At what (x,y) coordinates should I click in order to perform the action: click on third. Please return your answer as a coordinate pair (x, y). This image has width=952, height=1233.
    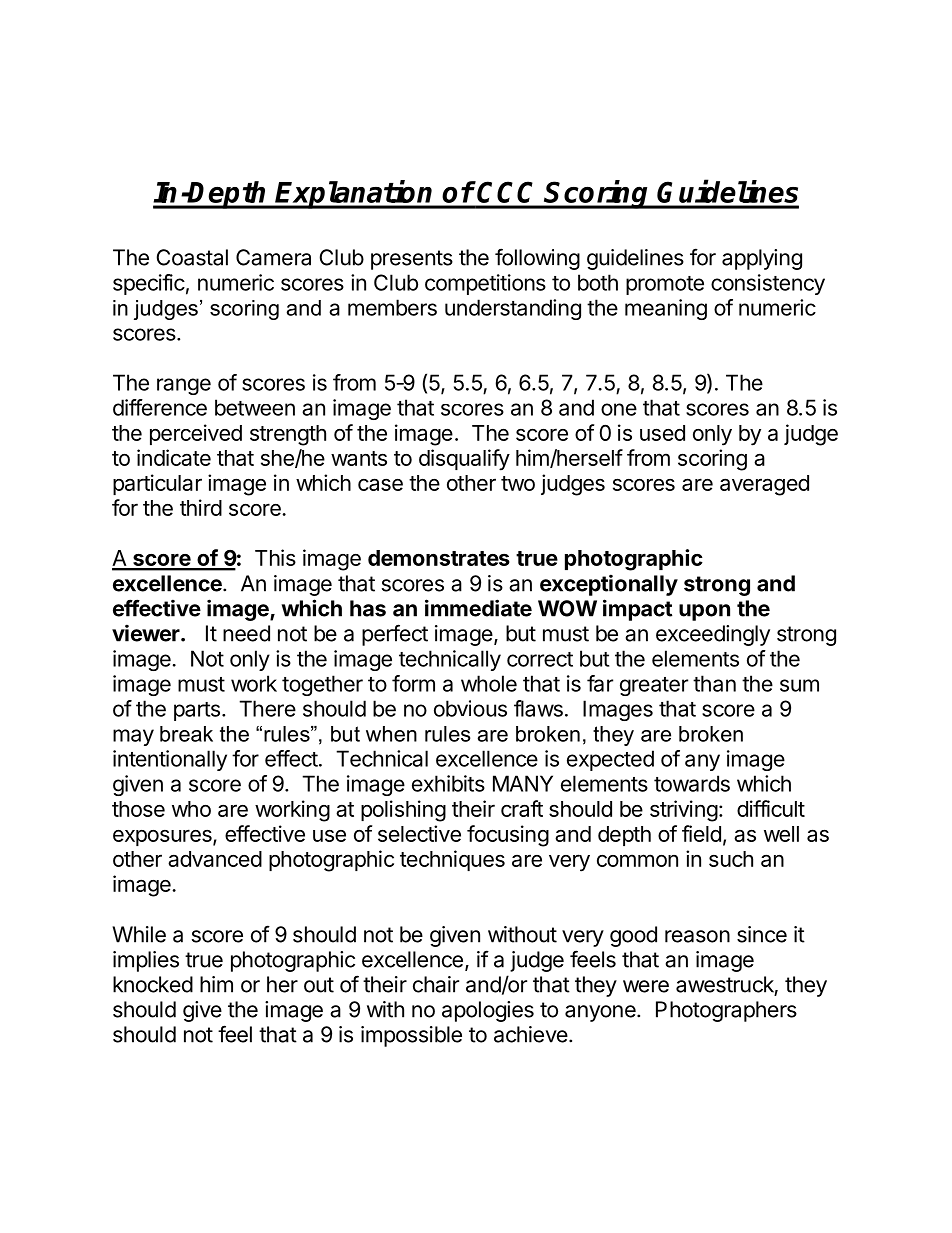
    Looking at the image, I should click on (201, 507).
